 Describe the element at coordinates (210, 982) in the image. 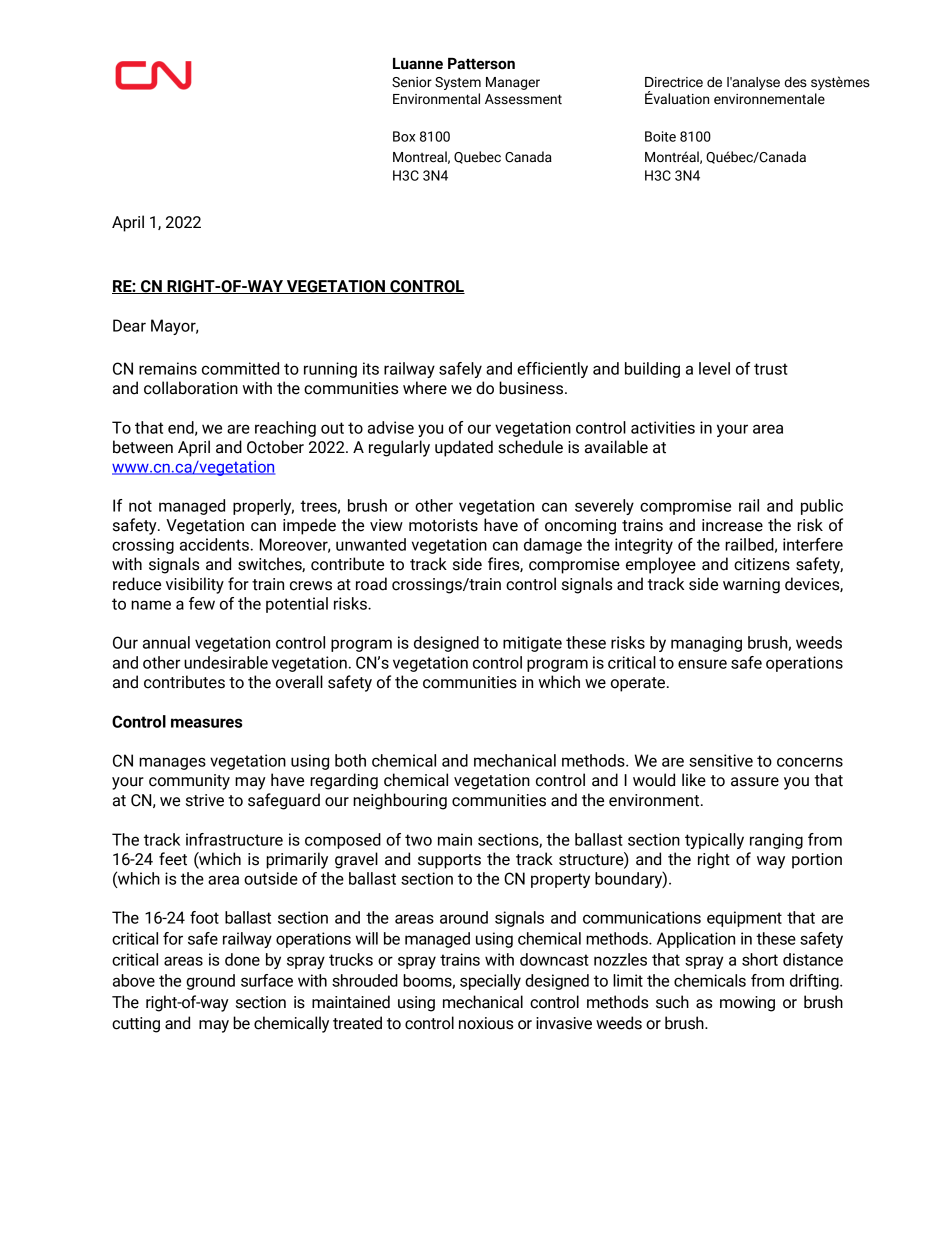

I see `ground` at that location.
